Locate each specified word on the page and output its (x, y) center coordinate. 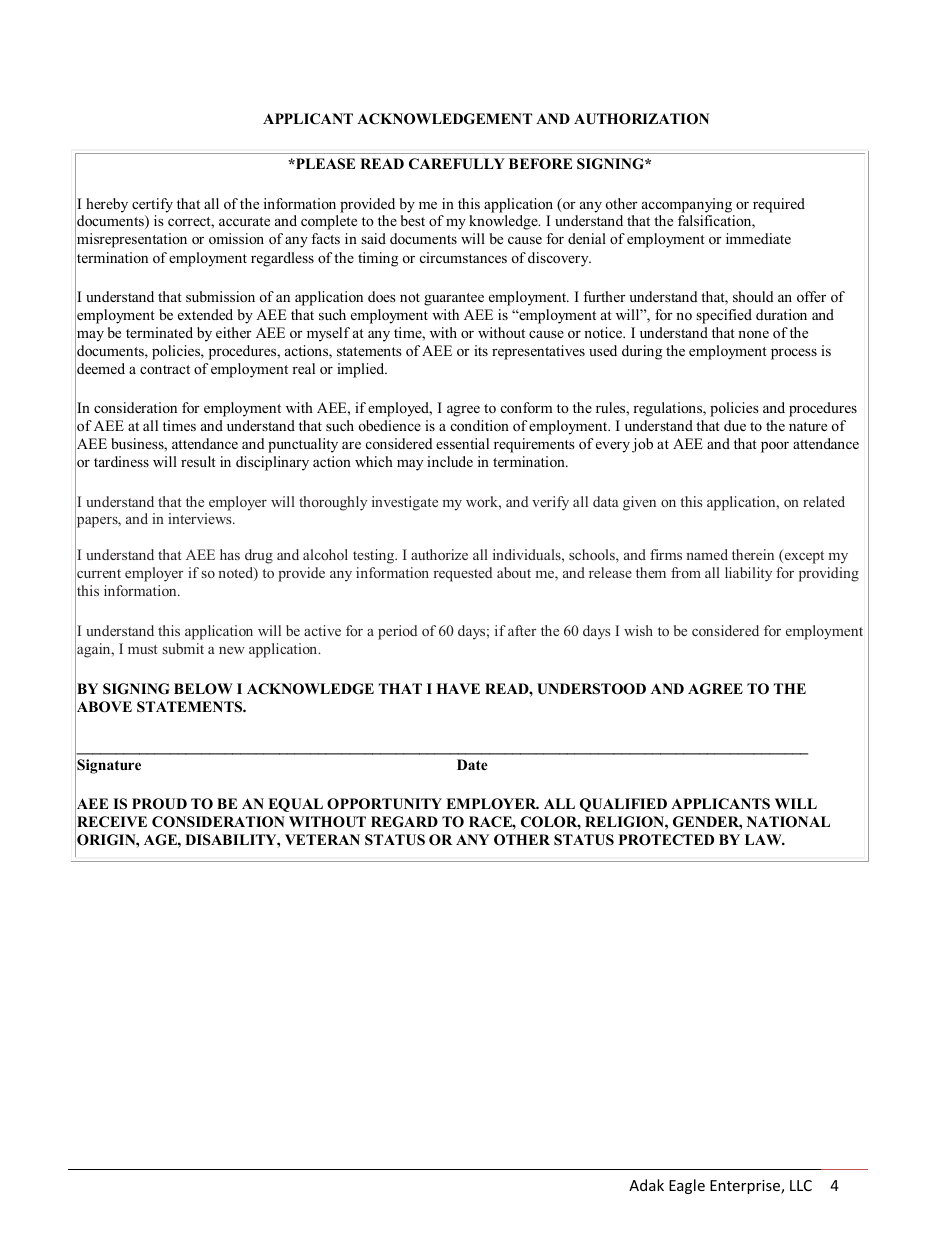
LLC (801, 1185)
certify (152, 205)
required (779, 205)
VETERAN (322, 839)
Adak (646, 1185)
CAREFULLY (457, 164)
